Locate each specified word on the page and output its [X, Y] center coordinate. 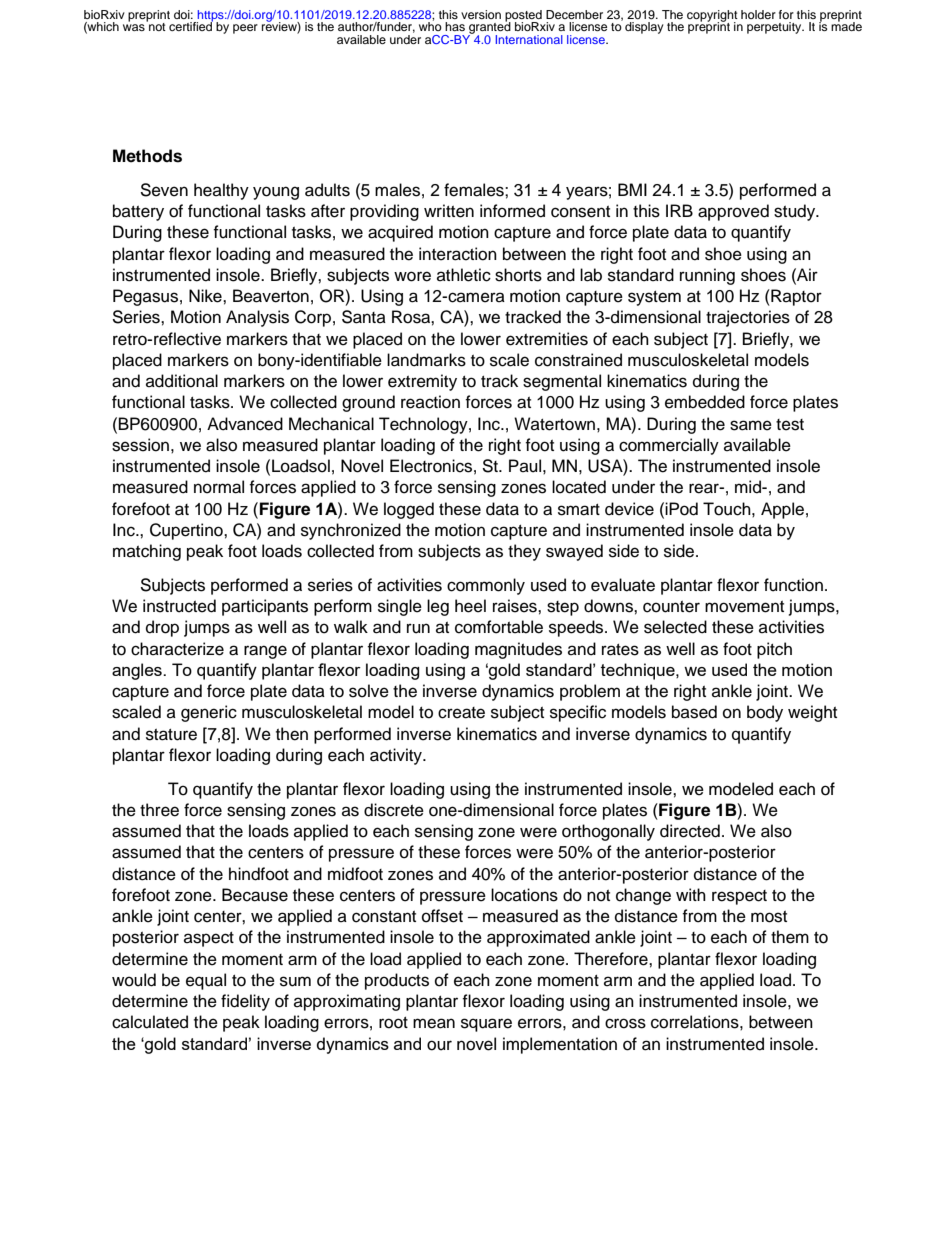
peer [245, 29]
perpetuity [775, 28]
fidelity [245, 1002]
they [524, 552]
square [486, 1025]
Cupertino [187, 531]
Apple [782, 510]
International [529, 39]
